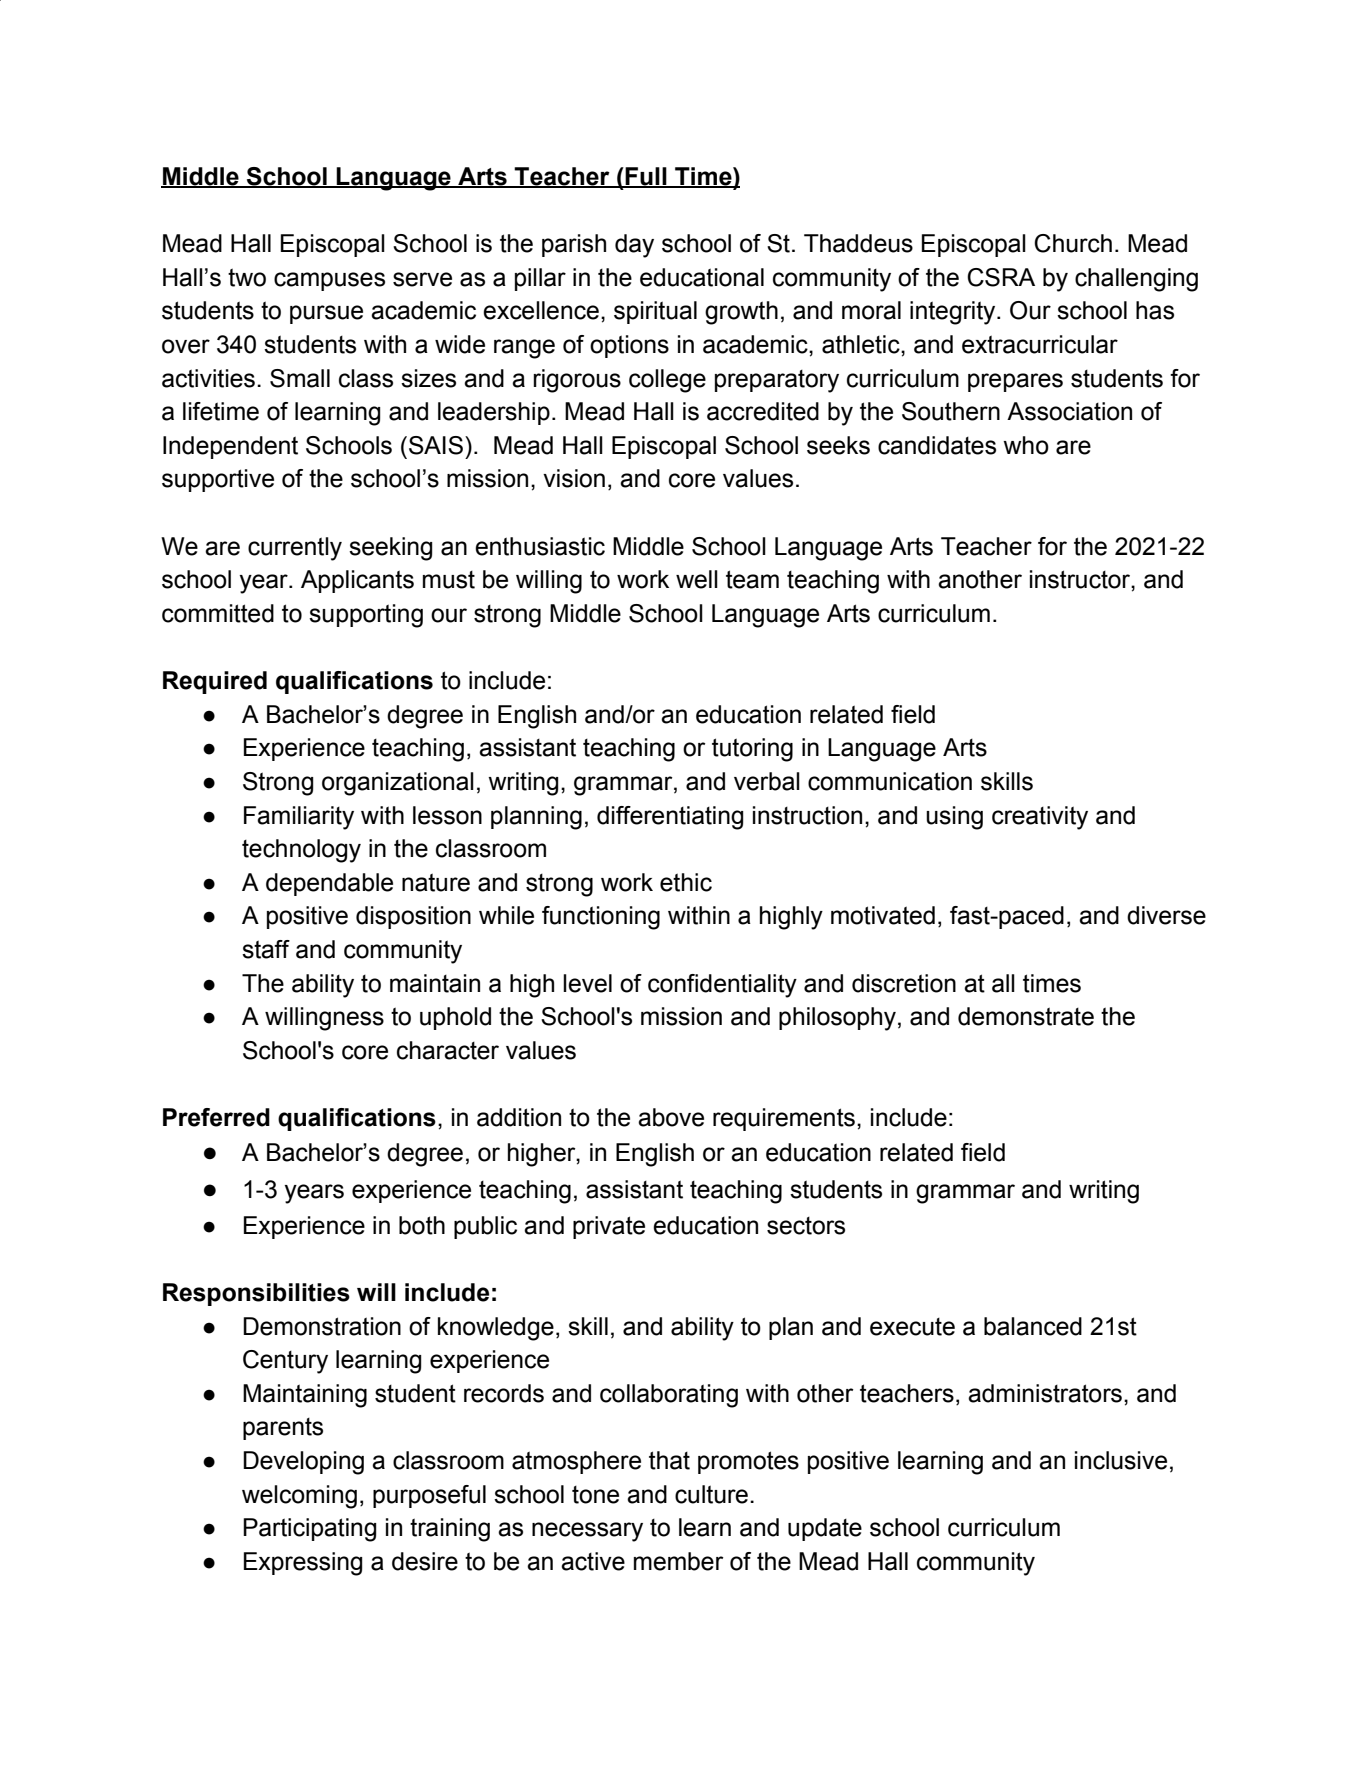 The height and width of the screenshot is (1775, 1372). I want to click on Participating, so click(309, 1530).
